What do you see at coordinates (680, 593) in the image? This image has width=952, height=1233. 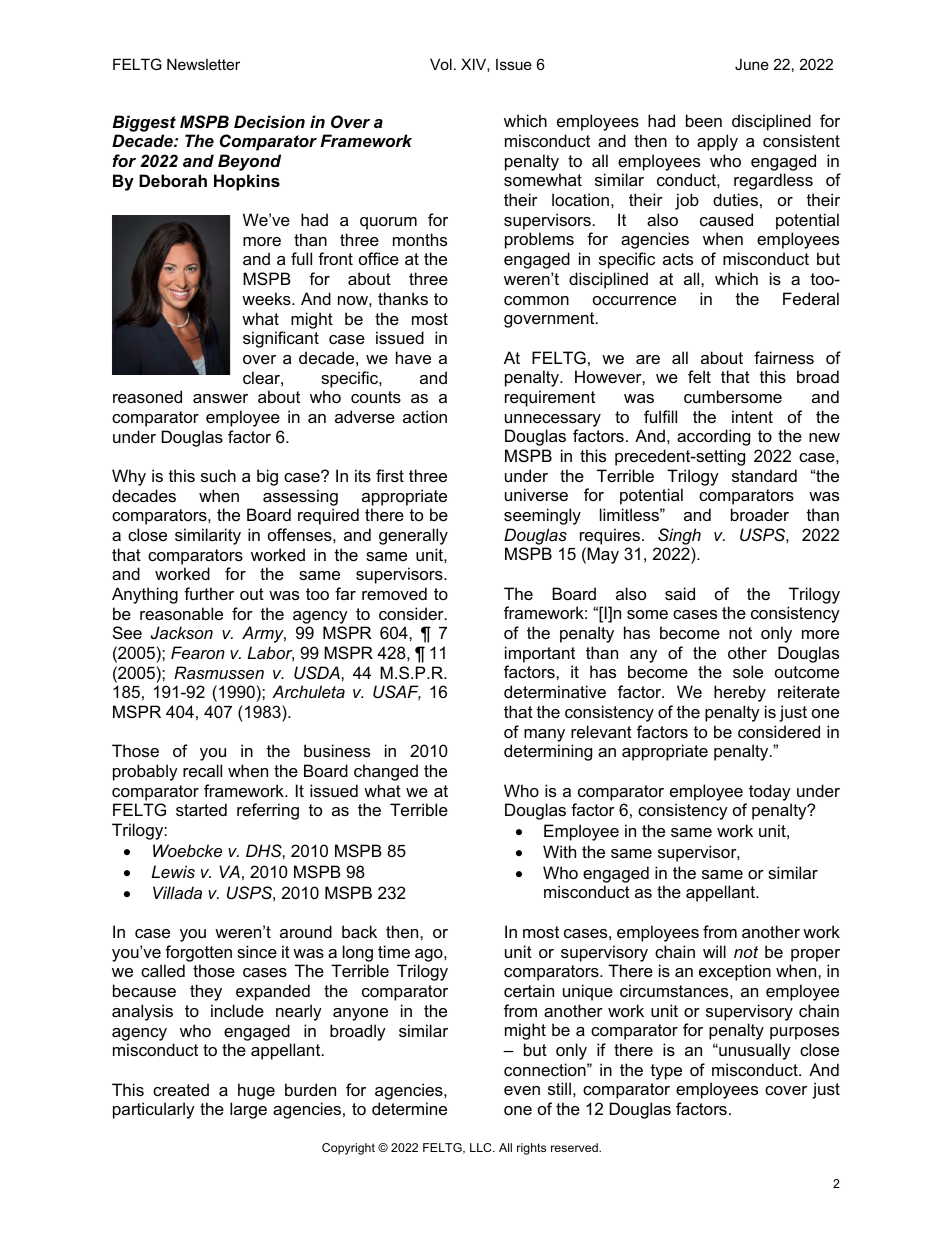 I see `said` at bounding box center [680, 593].
